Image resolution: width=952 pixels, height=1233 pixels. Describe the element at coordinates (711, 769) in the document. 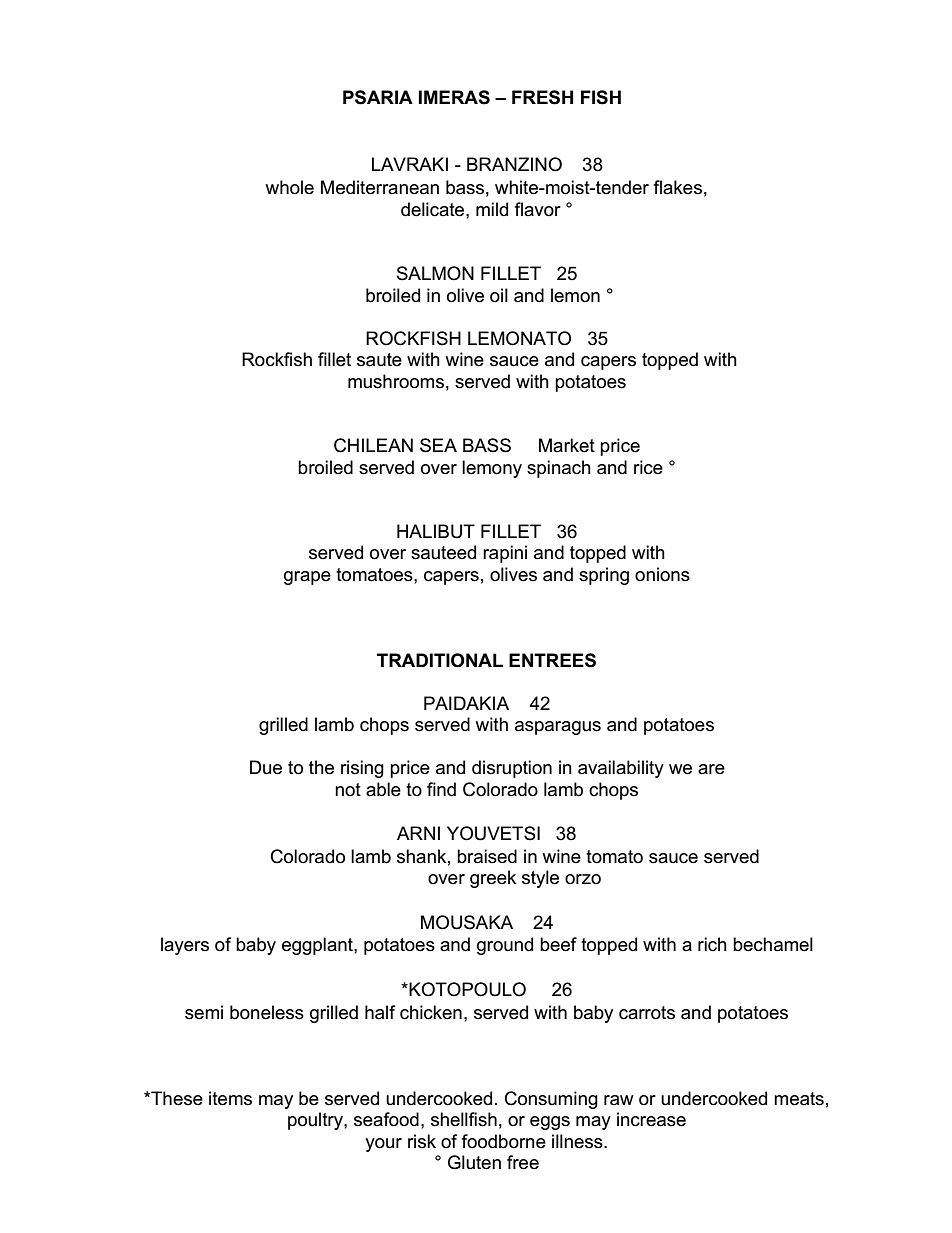

I see `are` at that location.
